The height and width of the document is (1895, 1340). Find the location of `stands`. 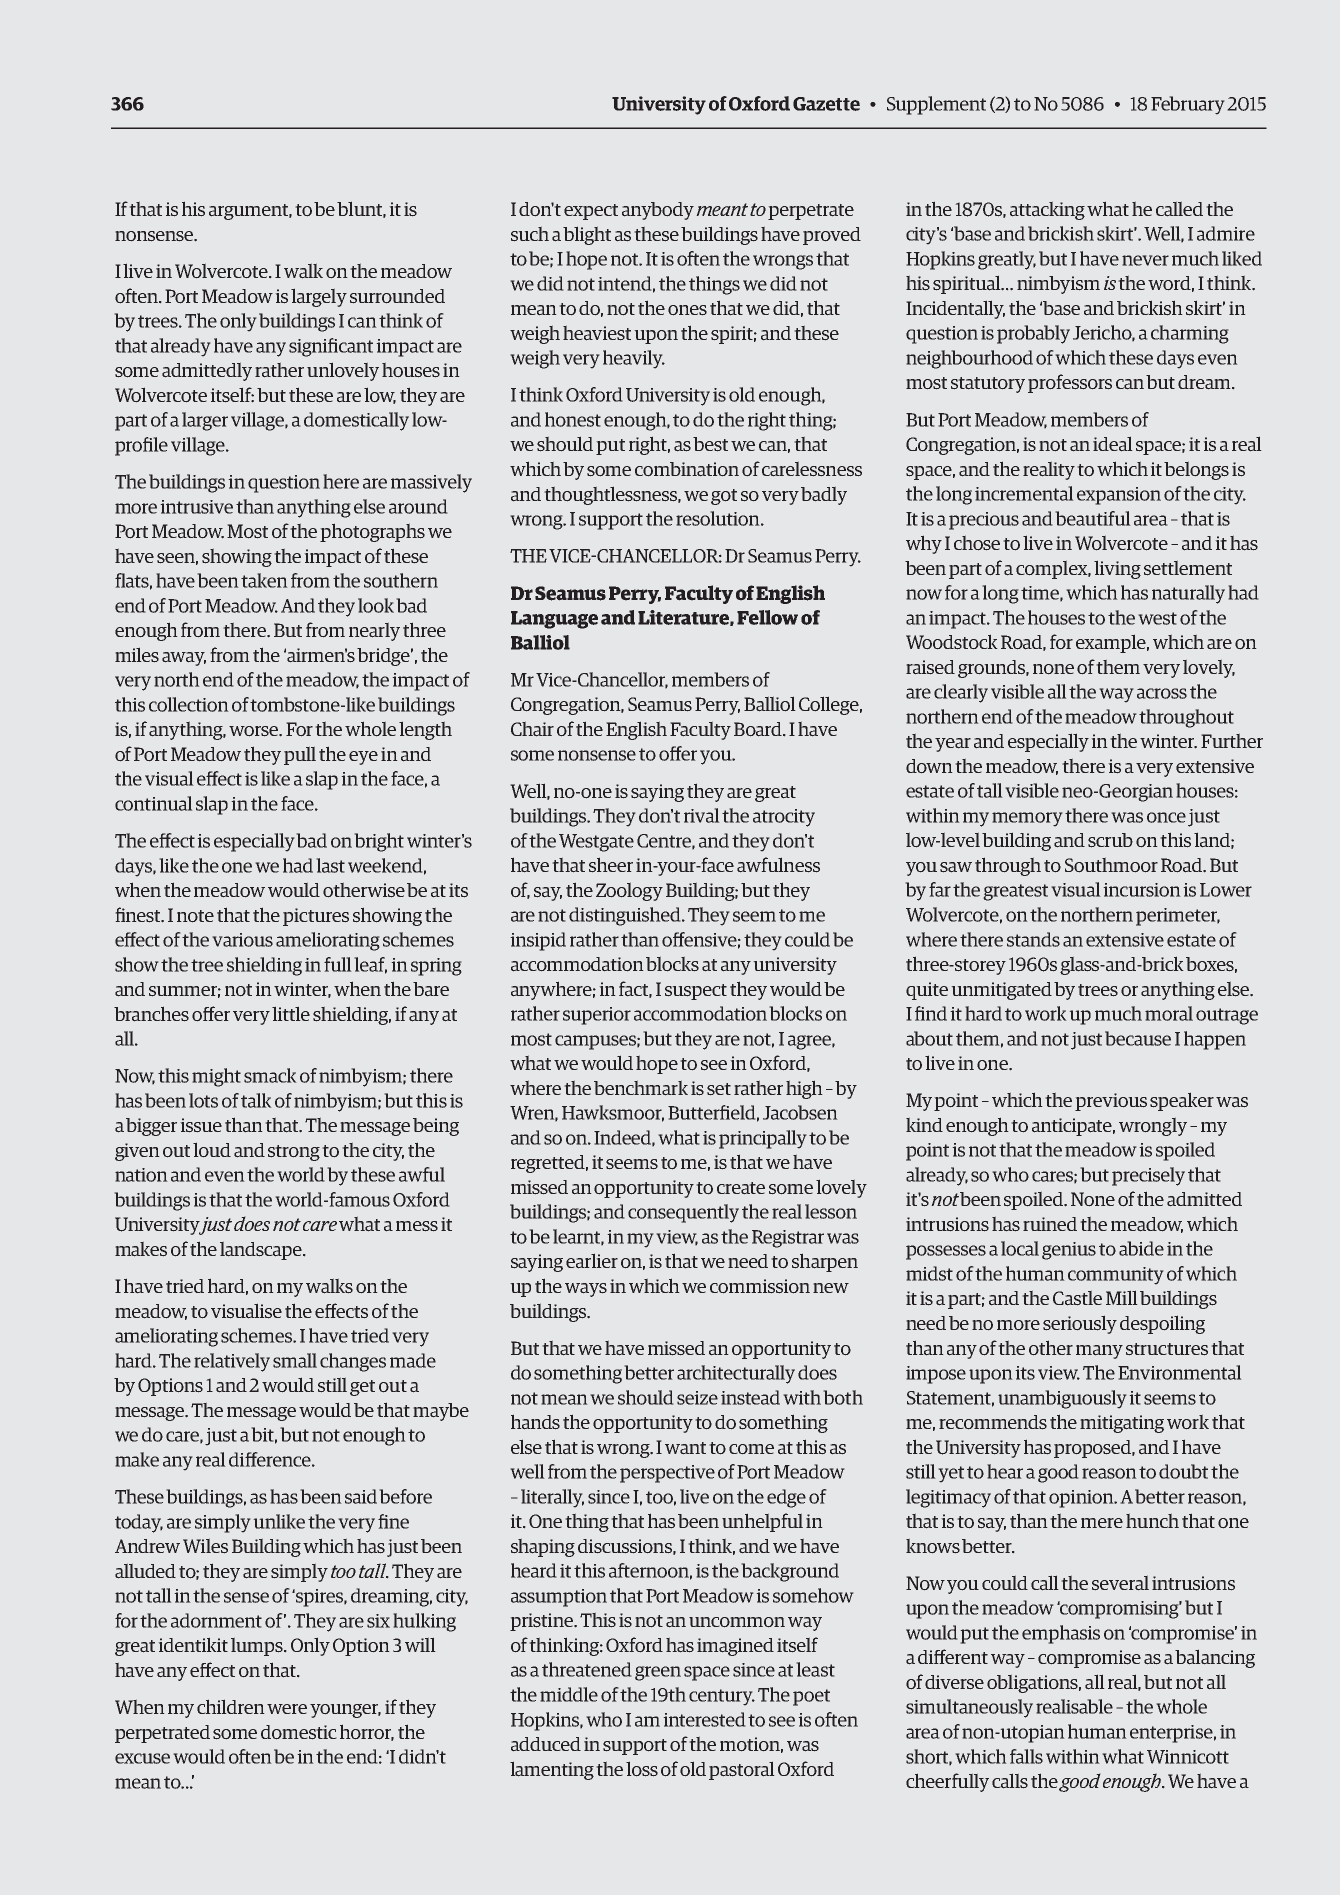

stands is located at coordinates (1033, 939).
